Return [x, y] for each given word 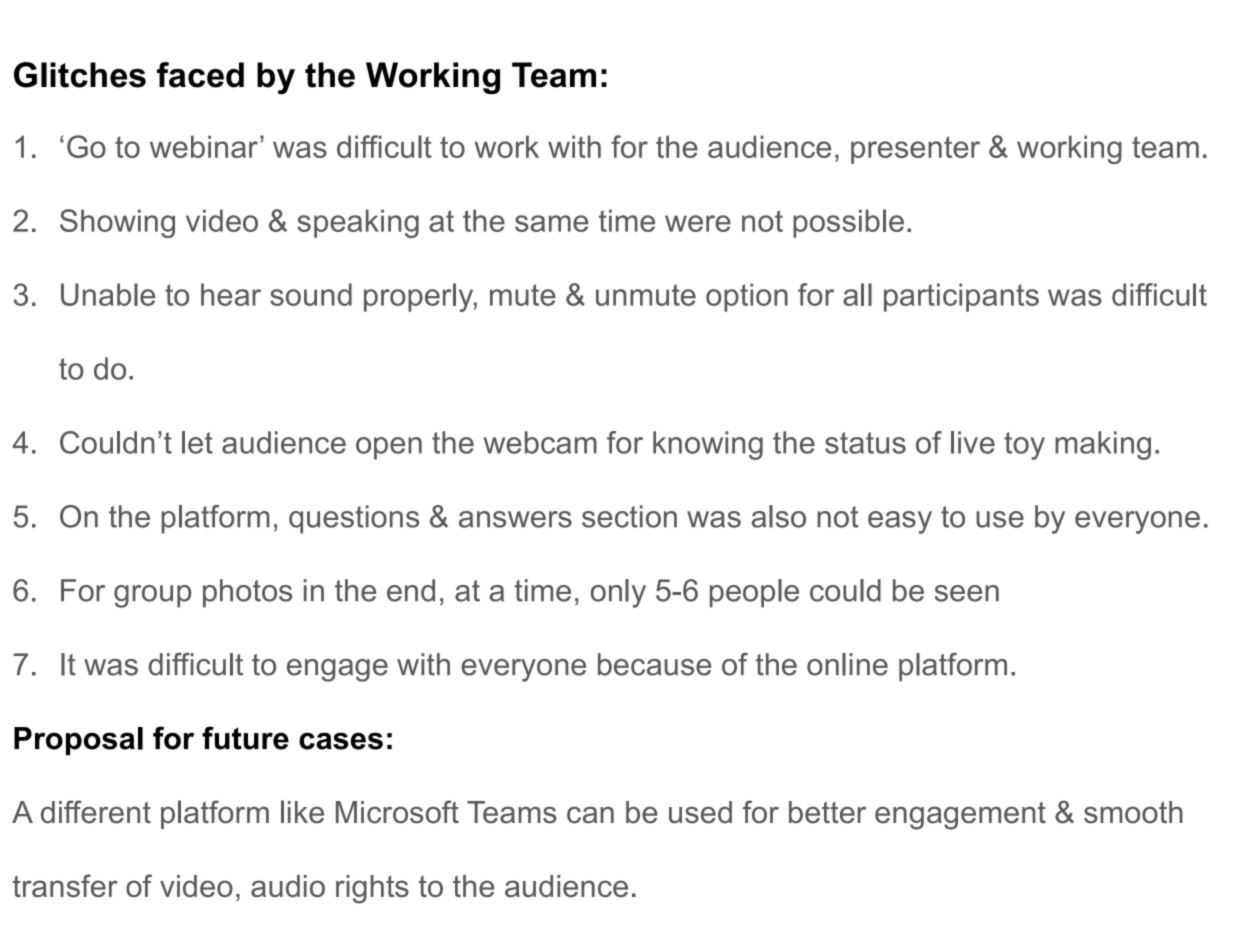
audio [288, 886]
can [590, 815]
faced [200, 75]
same [551, 223]
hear [231, 294]
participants [961, 297]
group [152, 596]
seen [967, 593]
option [747, 297]
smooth [1133, 812]
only [618, 593]
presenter [915, 150]
